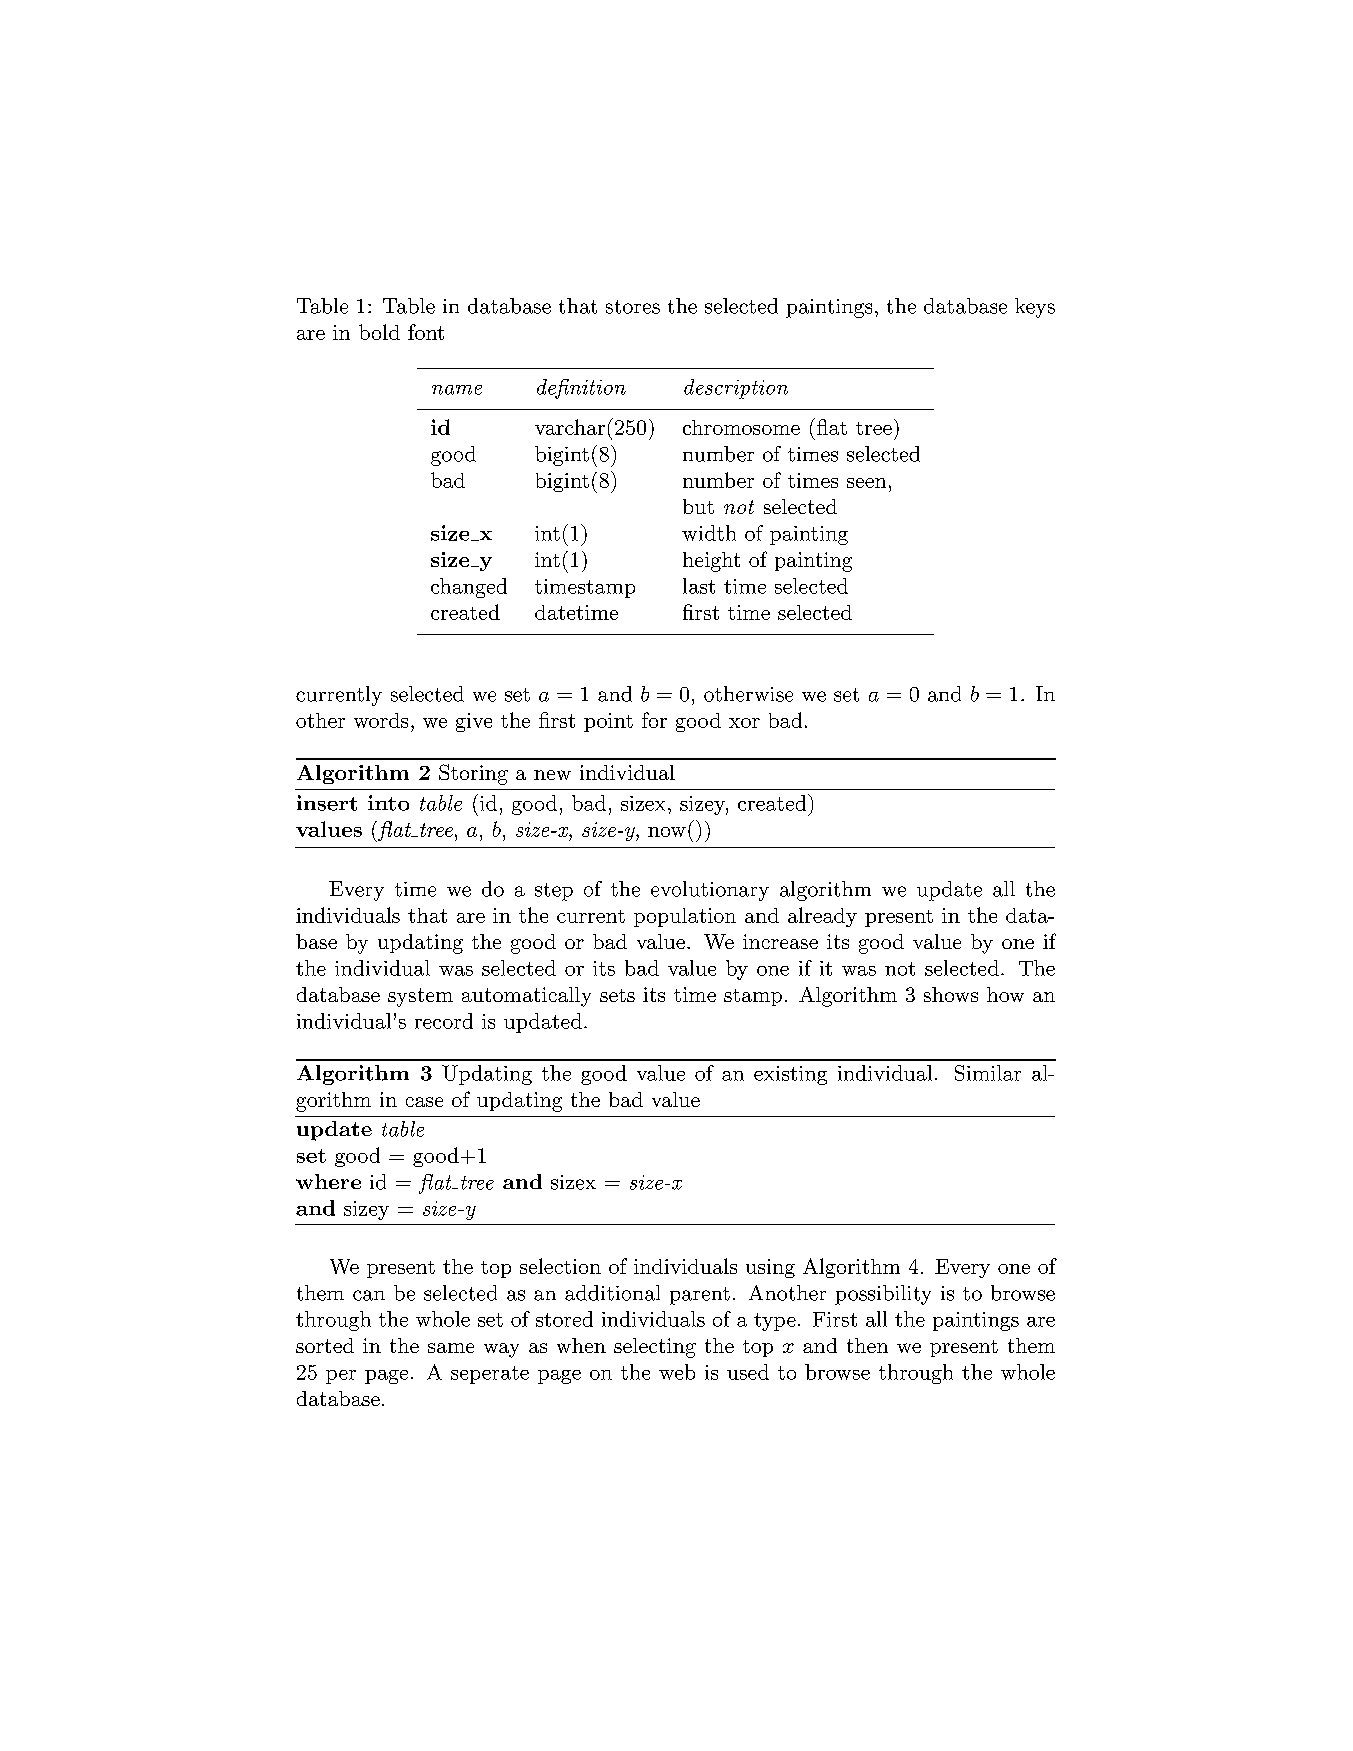 This screenshot has width=1353, height=1751. Describe the element at coordinates (988, 1073) in the screenshot. I see `Similar` at that location.
